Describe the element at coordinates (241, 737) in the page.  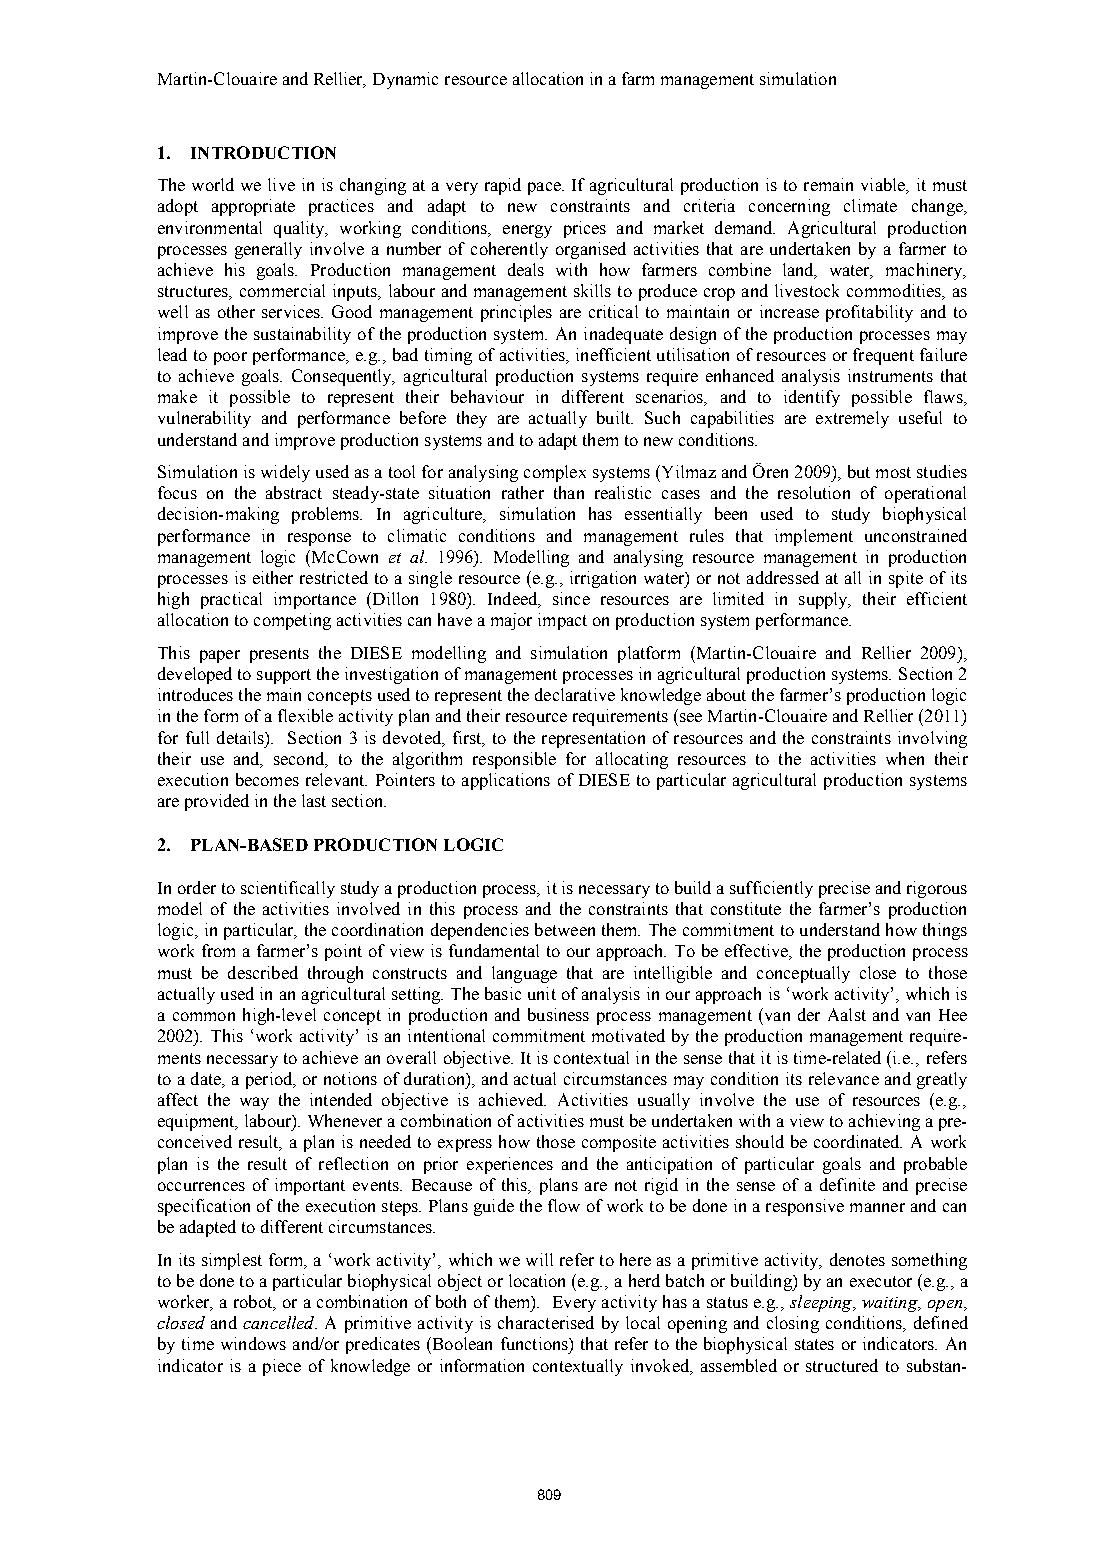
I see `details` at that location.
